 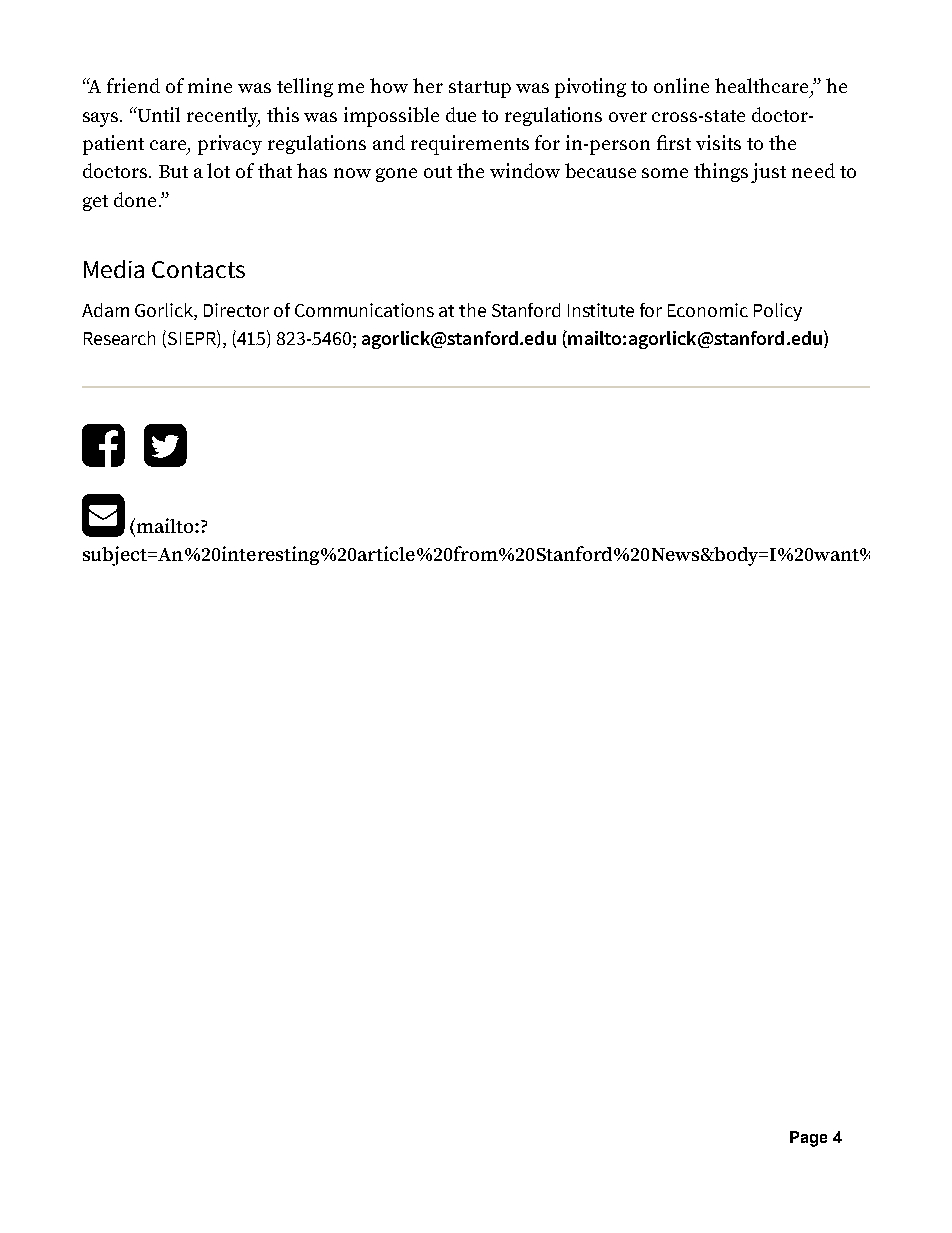 I want to click on Communications, so click(x=364, y=310).
